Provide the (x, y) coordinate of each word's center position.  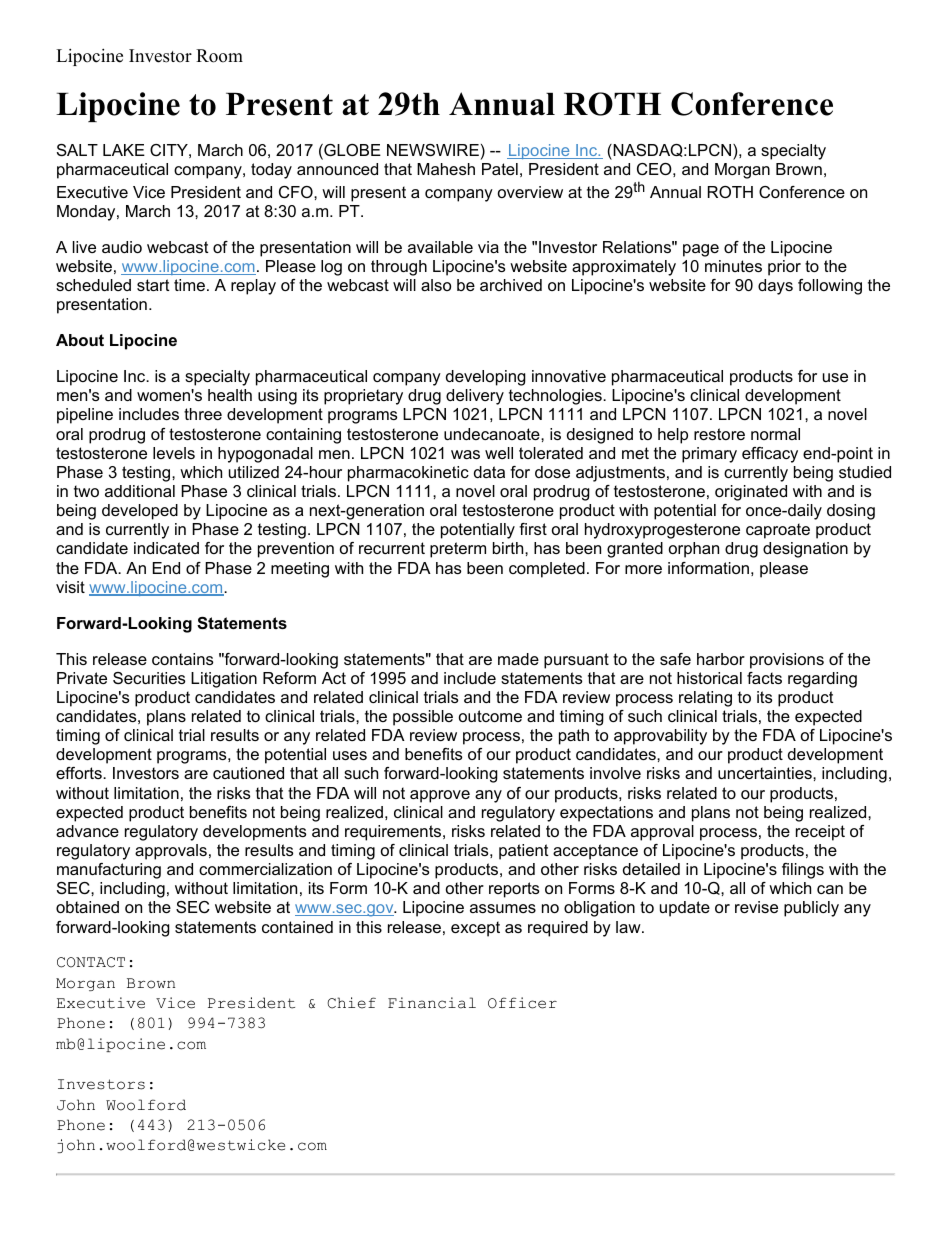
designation (805, 550)
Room (219, 56)
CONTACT (91, 962)
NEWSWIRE (433, 150)
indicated (166, 548)
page (701, 250)
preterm (458, 550)
